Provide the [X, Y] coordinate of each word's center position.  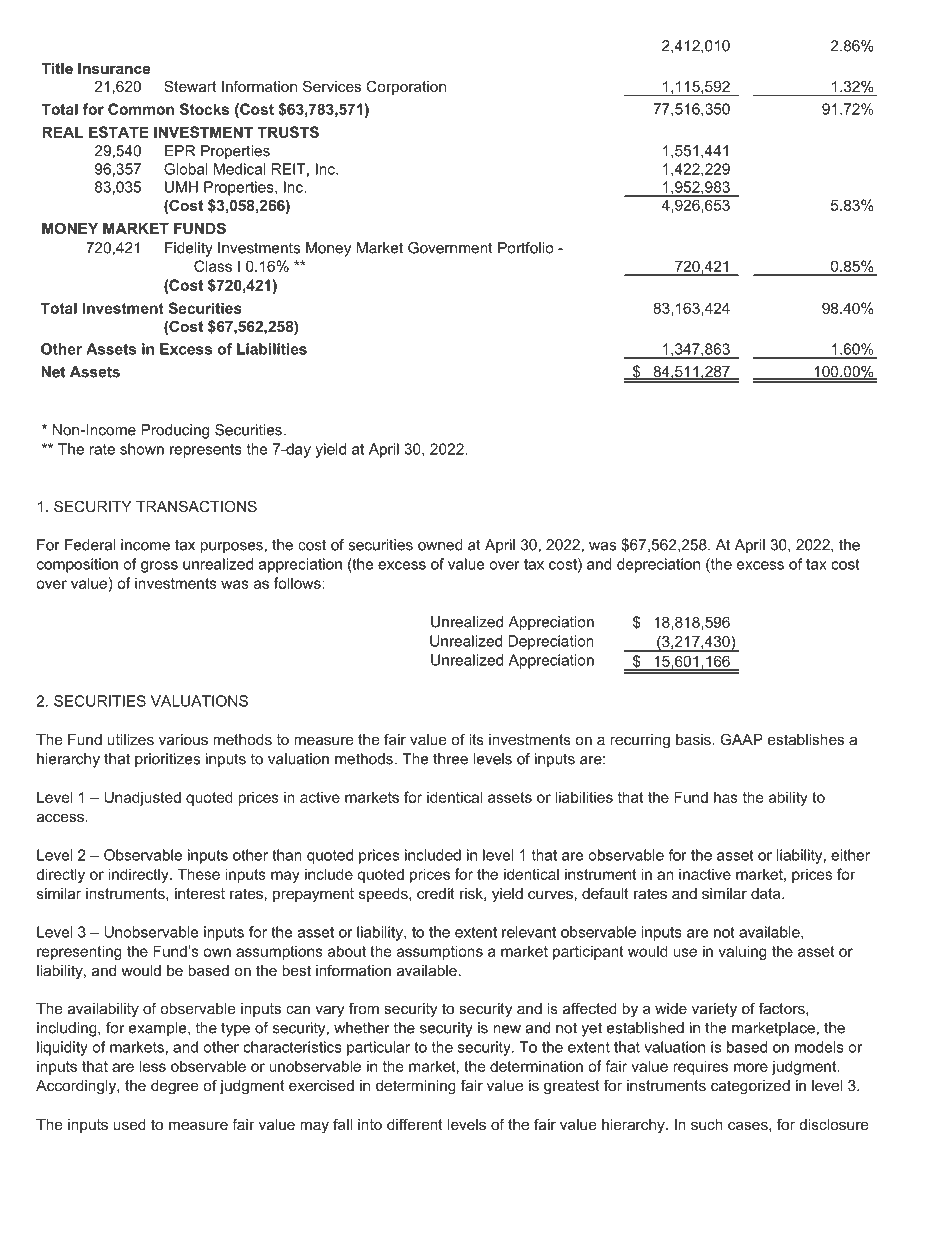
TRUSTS [288, 132]
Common [141, 109]
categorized [750, 1087]
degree [175, 1087]
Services [332, 86]
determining [416, 1087]
